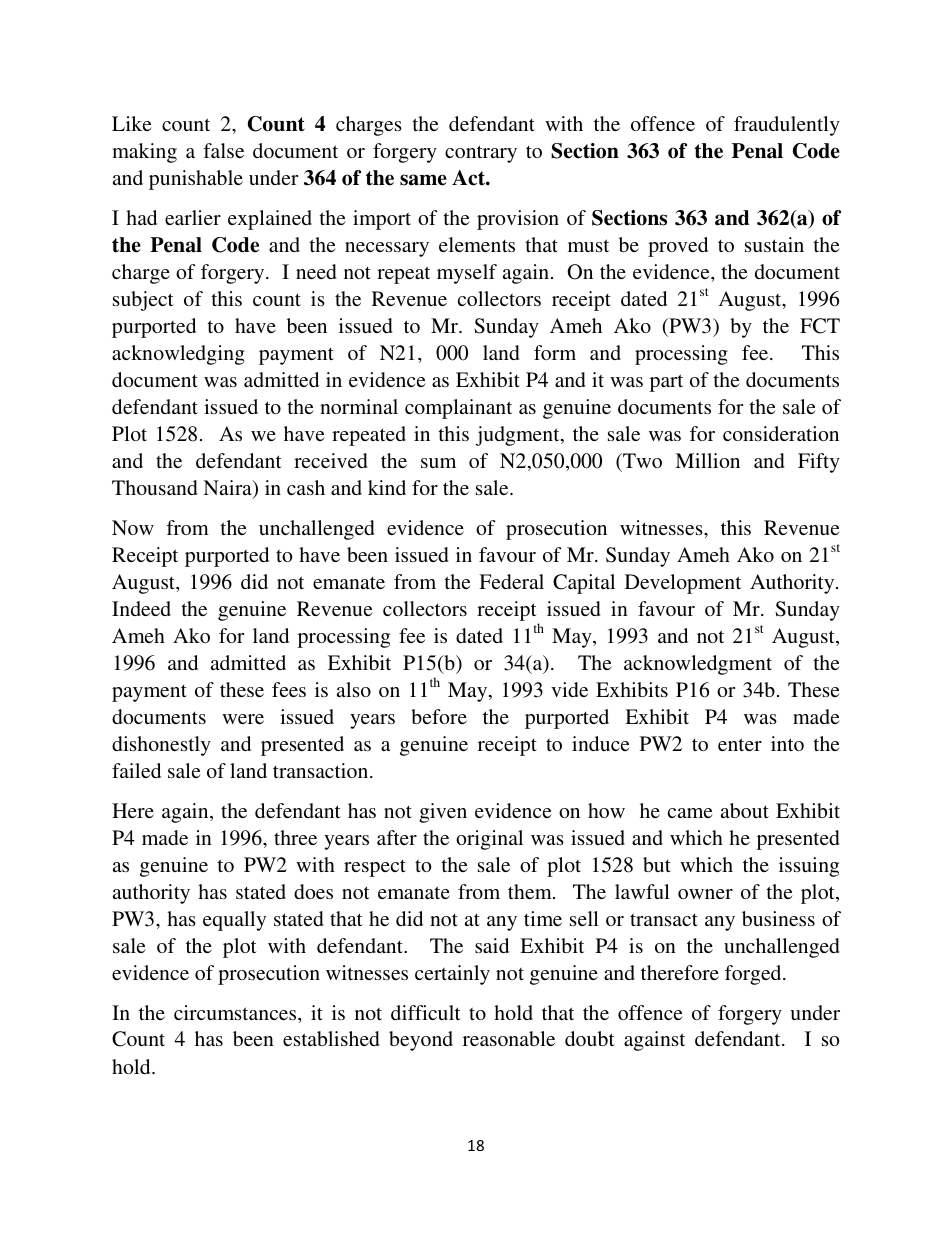  What do you see at coordinates (481, 154) in the document?
I see `contrary` at bounding box center [481, 154].
